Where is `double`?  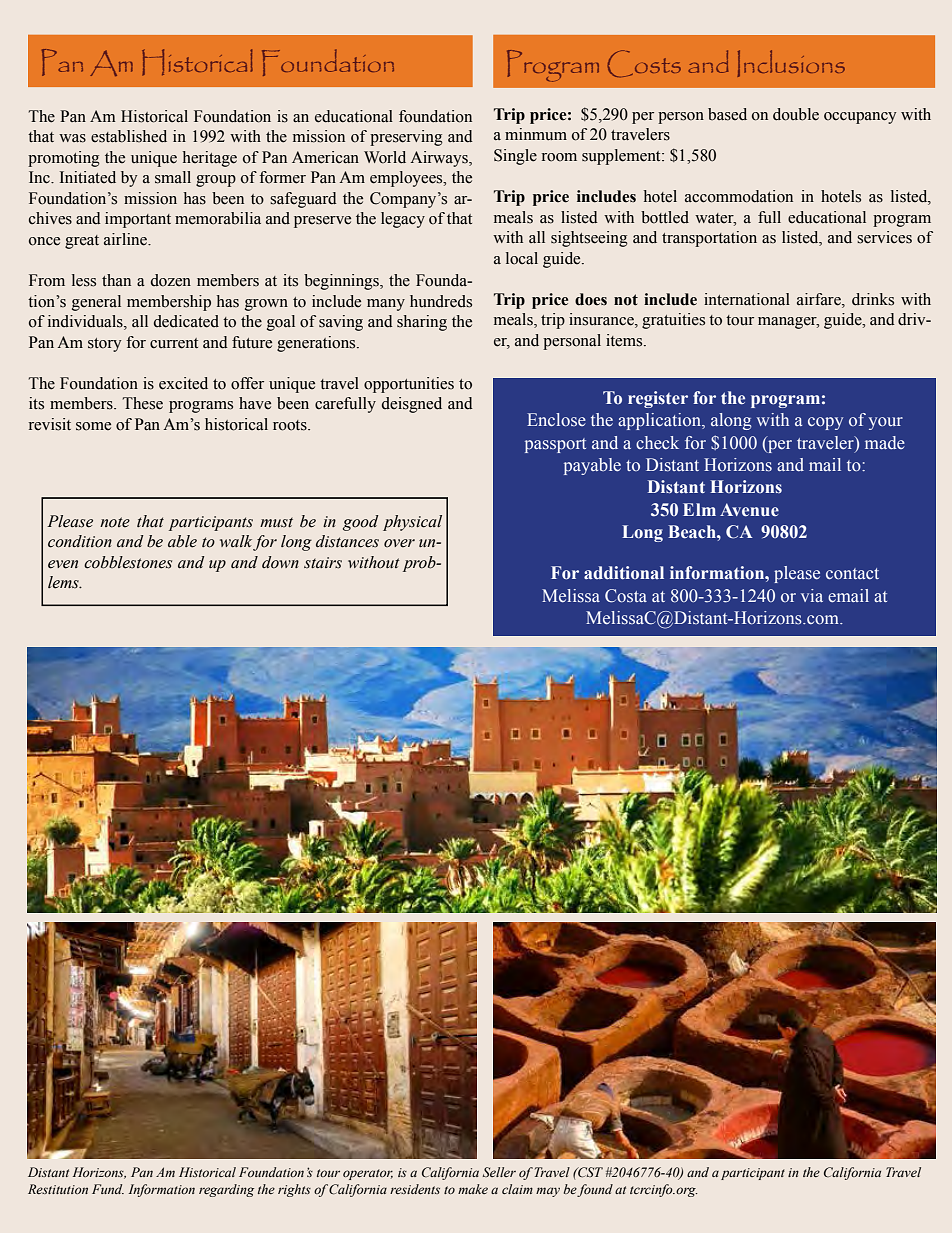
double is located at coordinates (796, 114).
